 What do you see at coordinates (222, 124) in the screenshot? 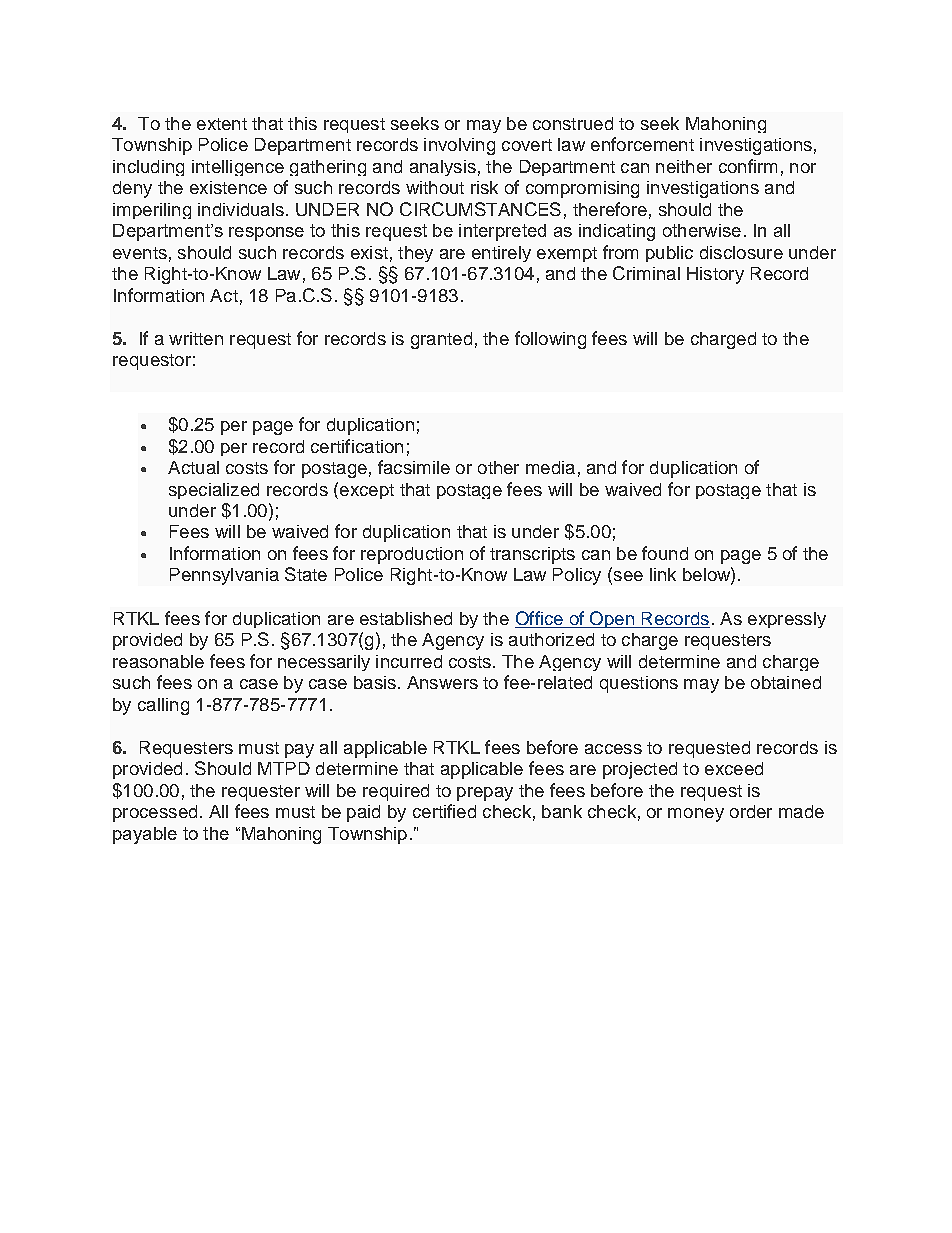
I see `extent` at bounding box center [222, 124].
